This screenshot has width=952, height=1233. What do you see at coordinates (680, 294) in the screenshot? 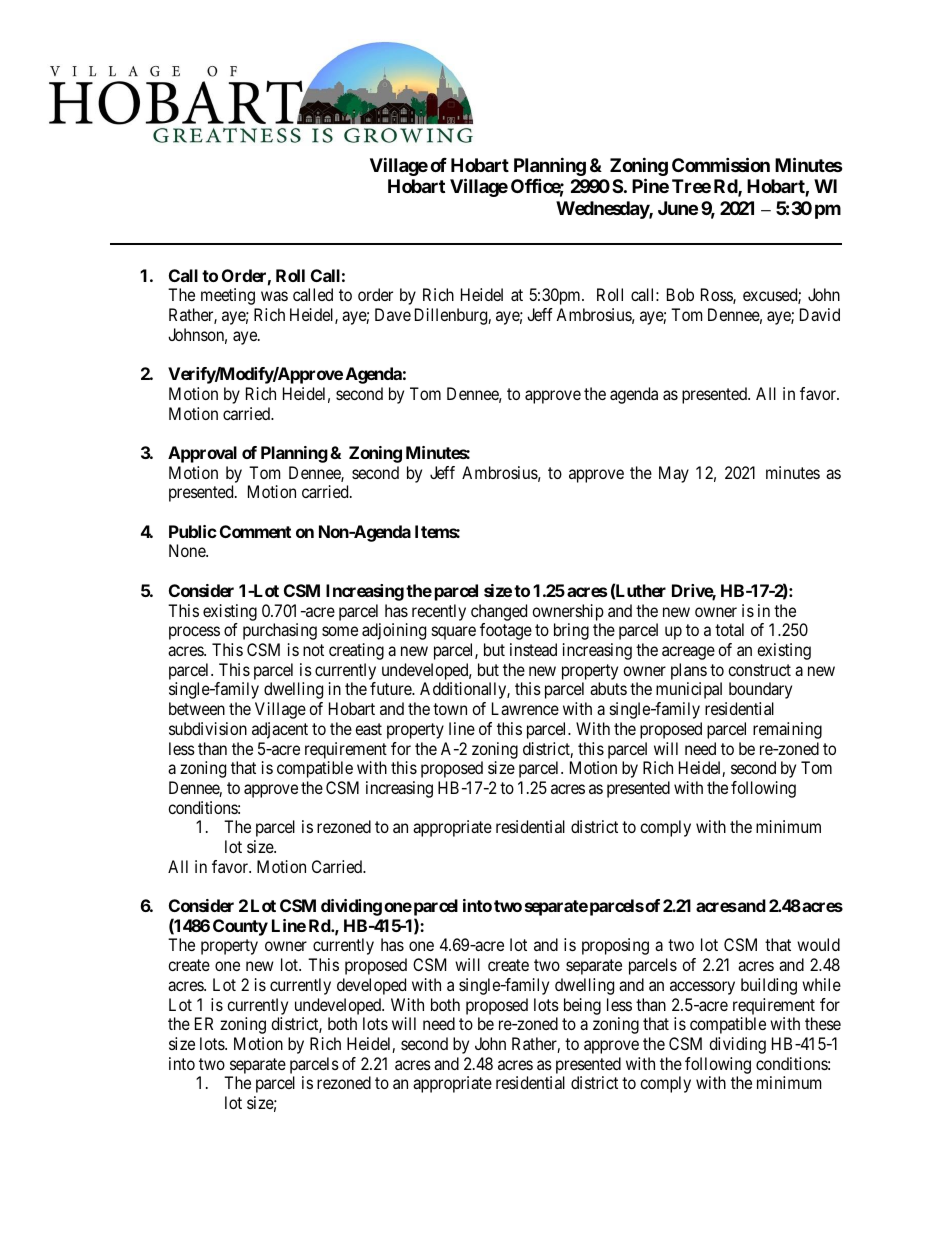
I see `Bob` at bounding box center [680, 294].
